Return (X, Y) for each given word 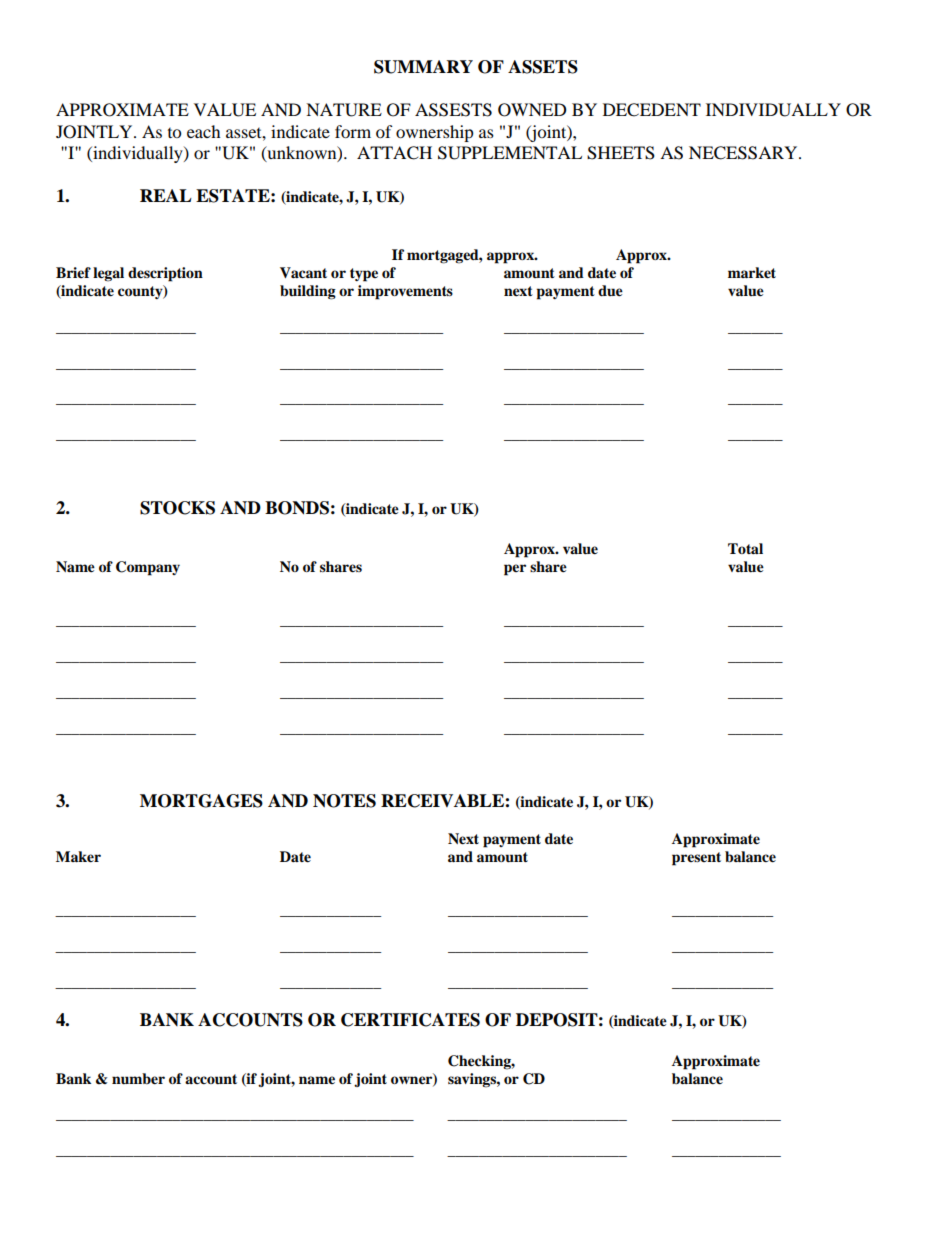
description (165, 274)
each (204, 131)
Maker (78, 857)
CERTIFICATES (410, 1020)
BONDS (297, 508)
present (696, 859)
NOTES (344, 801)
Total (745, 548)
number (138, 1079)
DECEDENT (652, 110)
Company (148, 568)
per (515, 570)
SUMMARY (423, 67)
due (610, 291)
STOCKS (177, 508)
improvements (405, 292)
